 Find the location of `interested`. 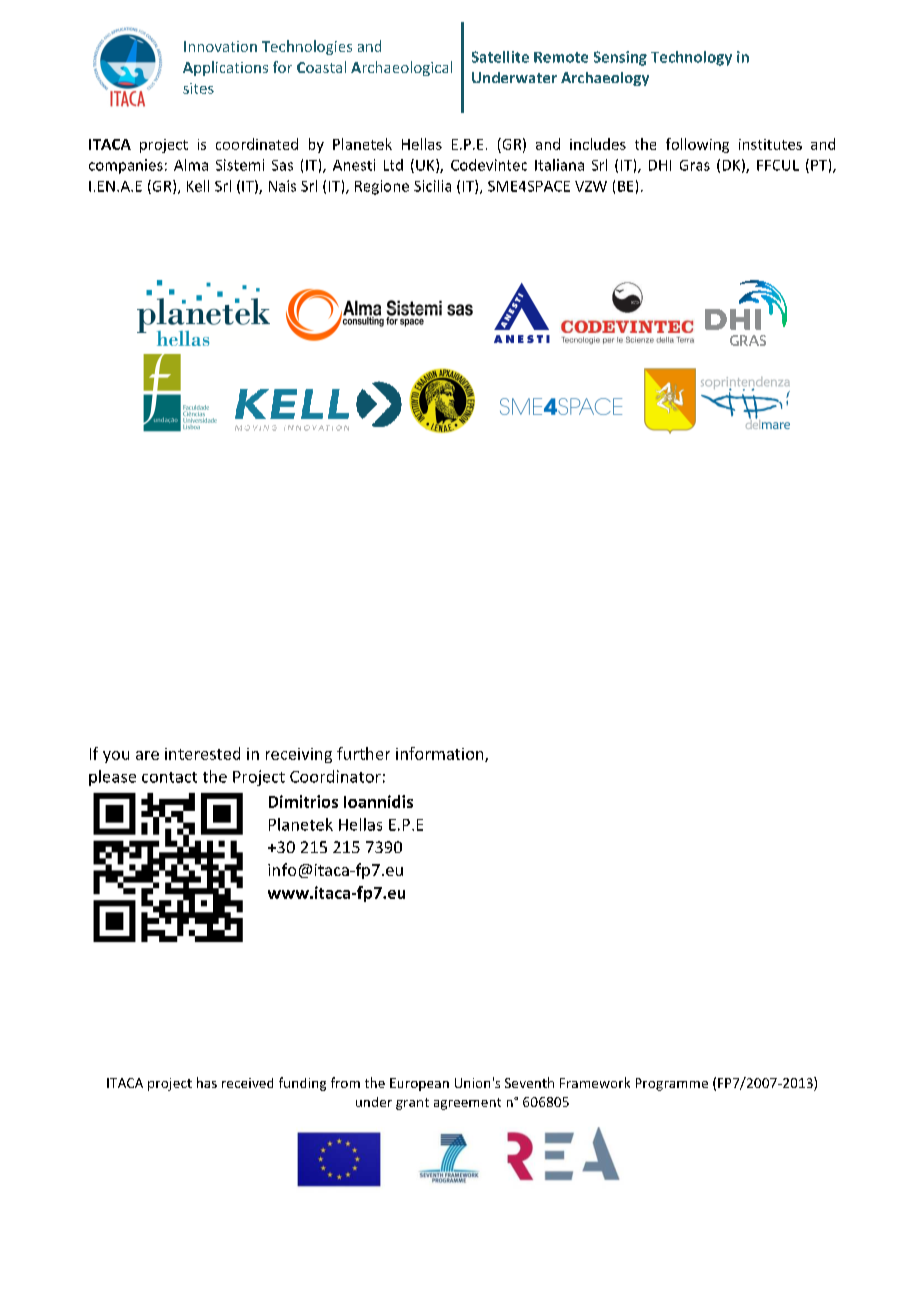

interested is located at coordinates (202, 753).
